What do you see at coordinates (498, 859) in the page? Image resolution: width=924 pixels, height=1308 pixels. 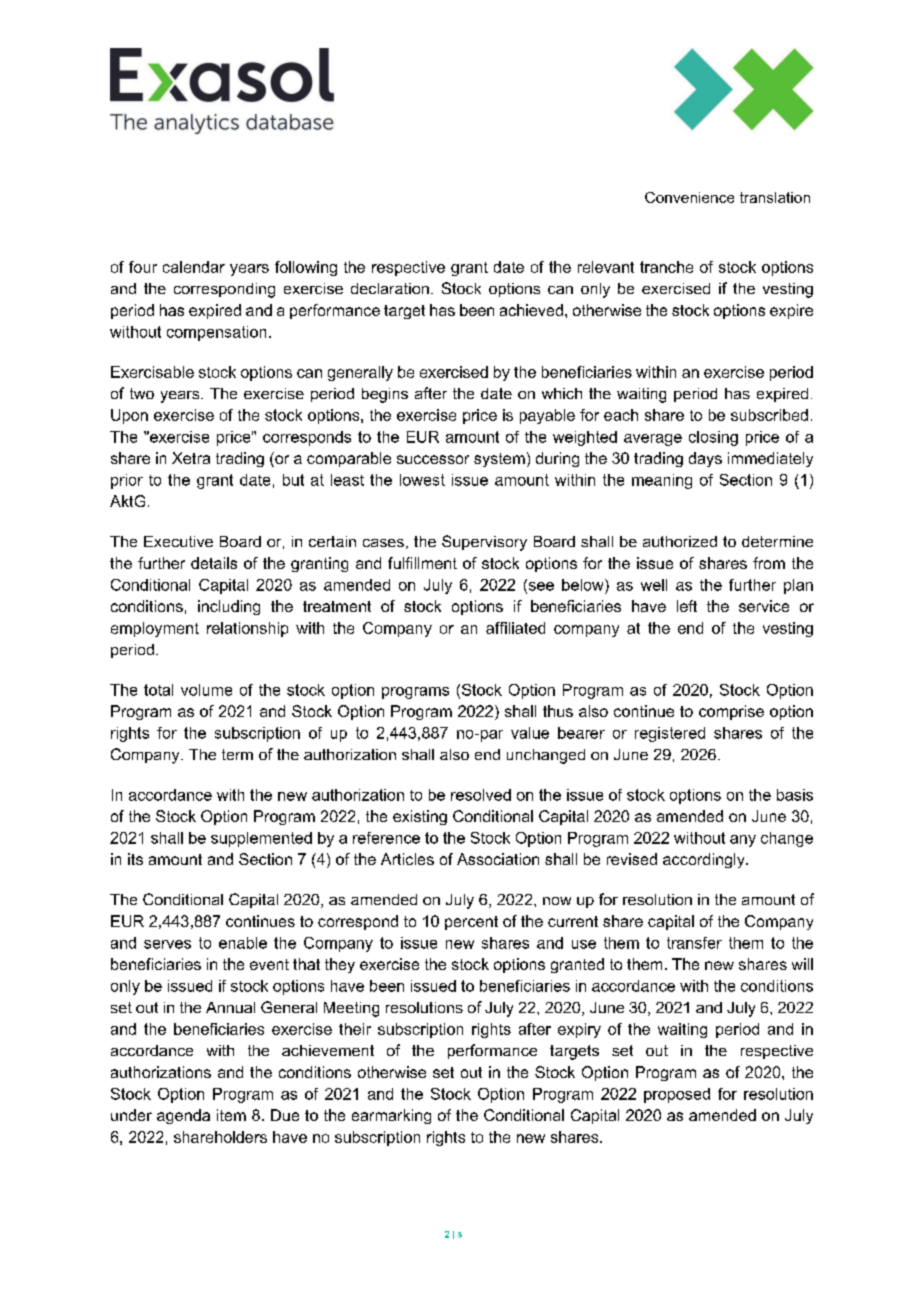 I see `Association` at bounding box center [498, 859].
